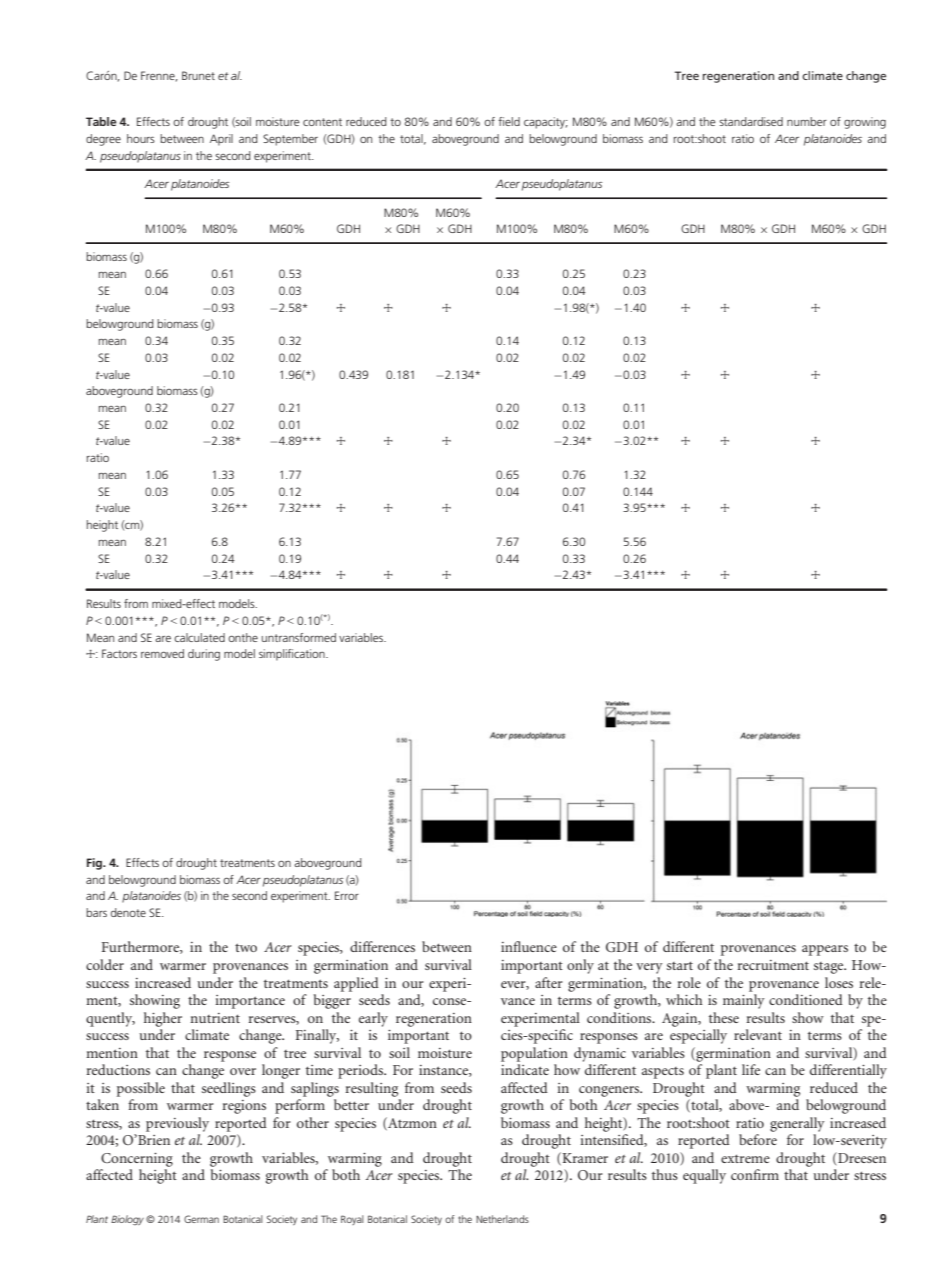  Describe the element at coordinates (807, 121) in the screenshot. I see `number` at that location.
